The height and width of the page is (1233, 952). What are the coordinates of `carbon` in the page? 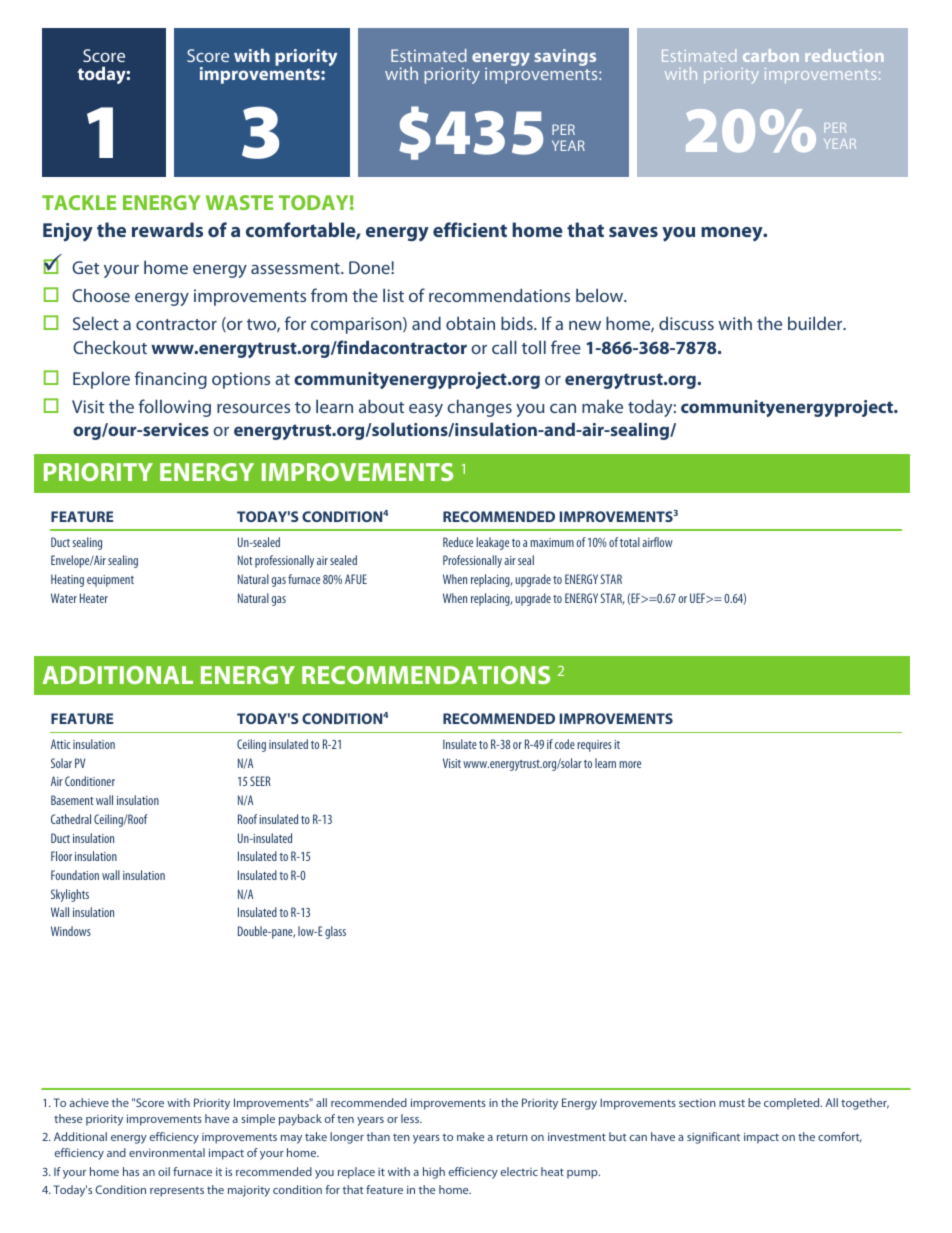 It's located at (771, 55).
